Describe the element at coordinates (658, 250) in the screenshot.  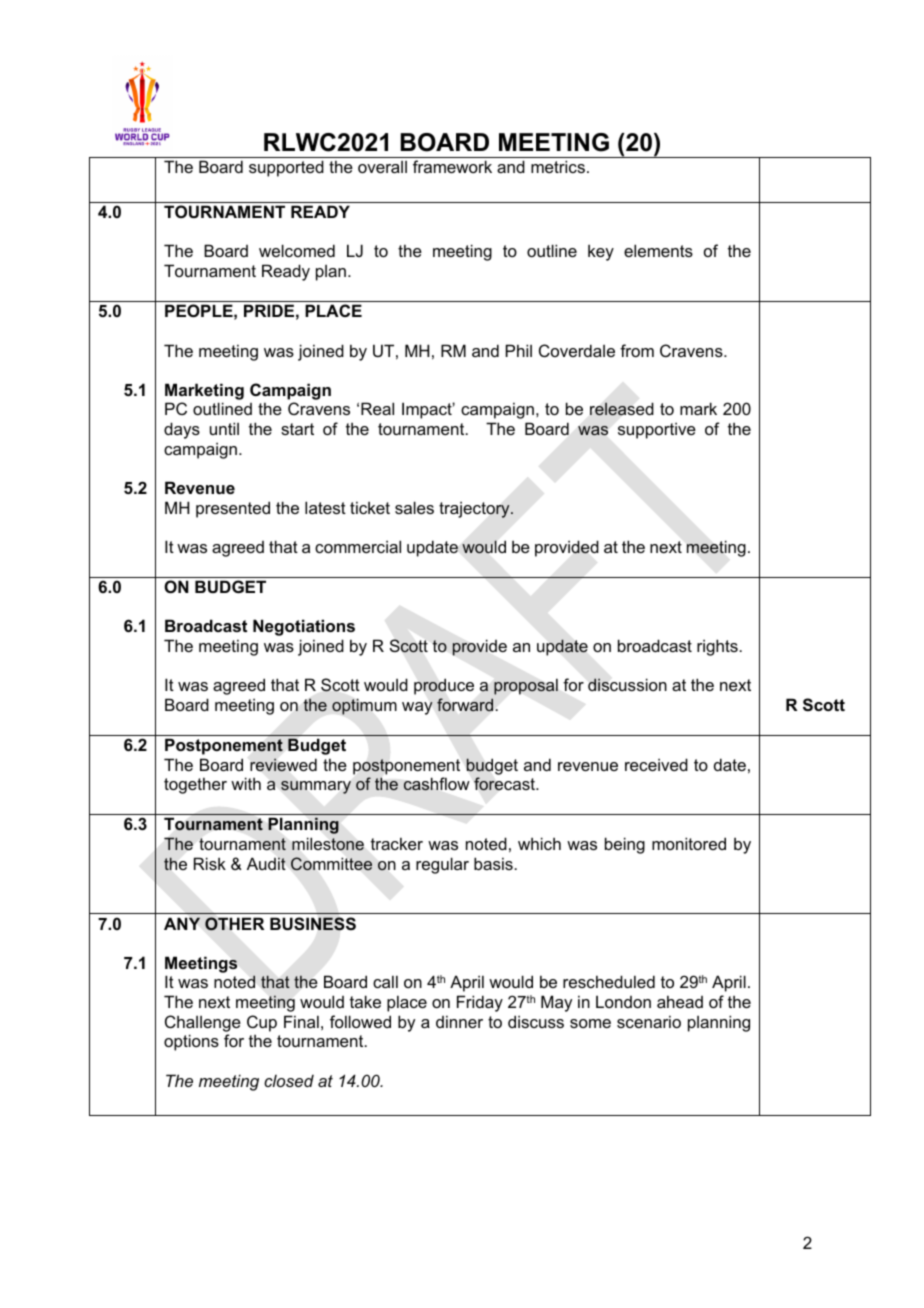
I see `elements` at that location.
